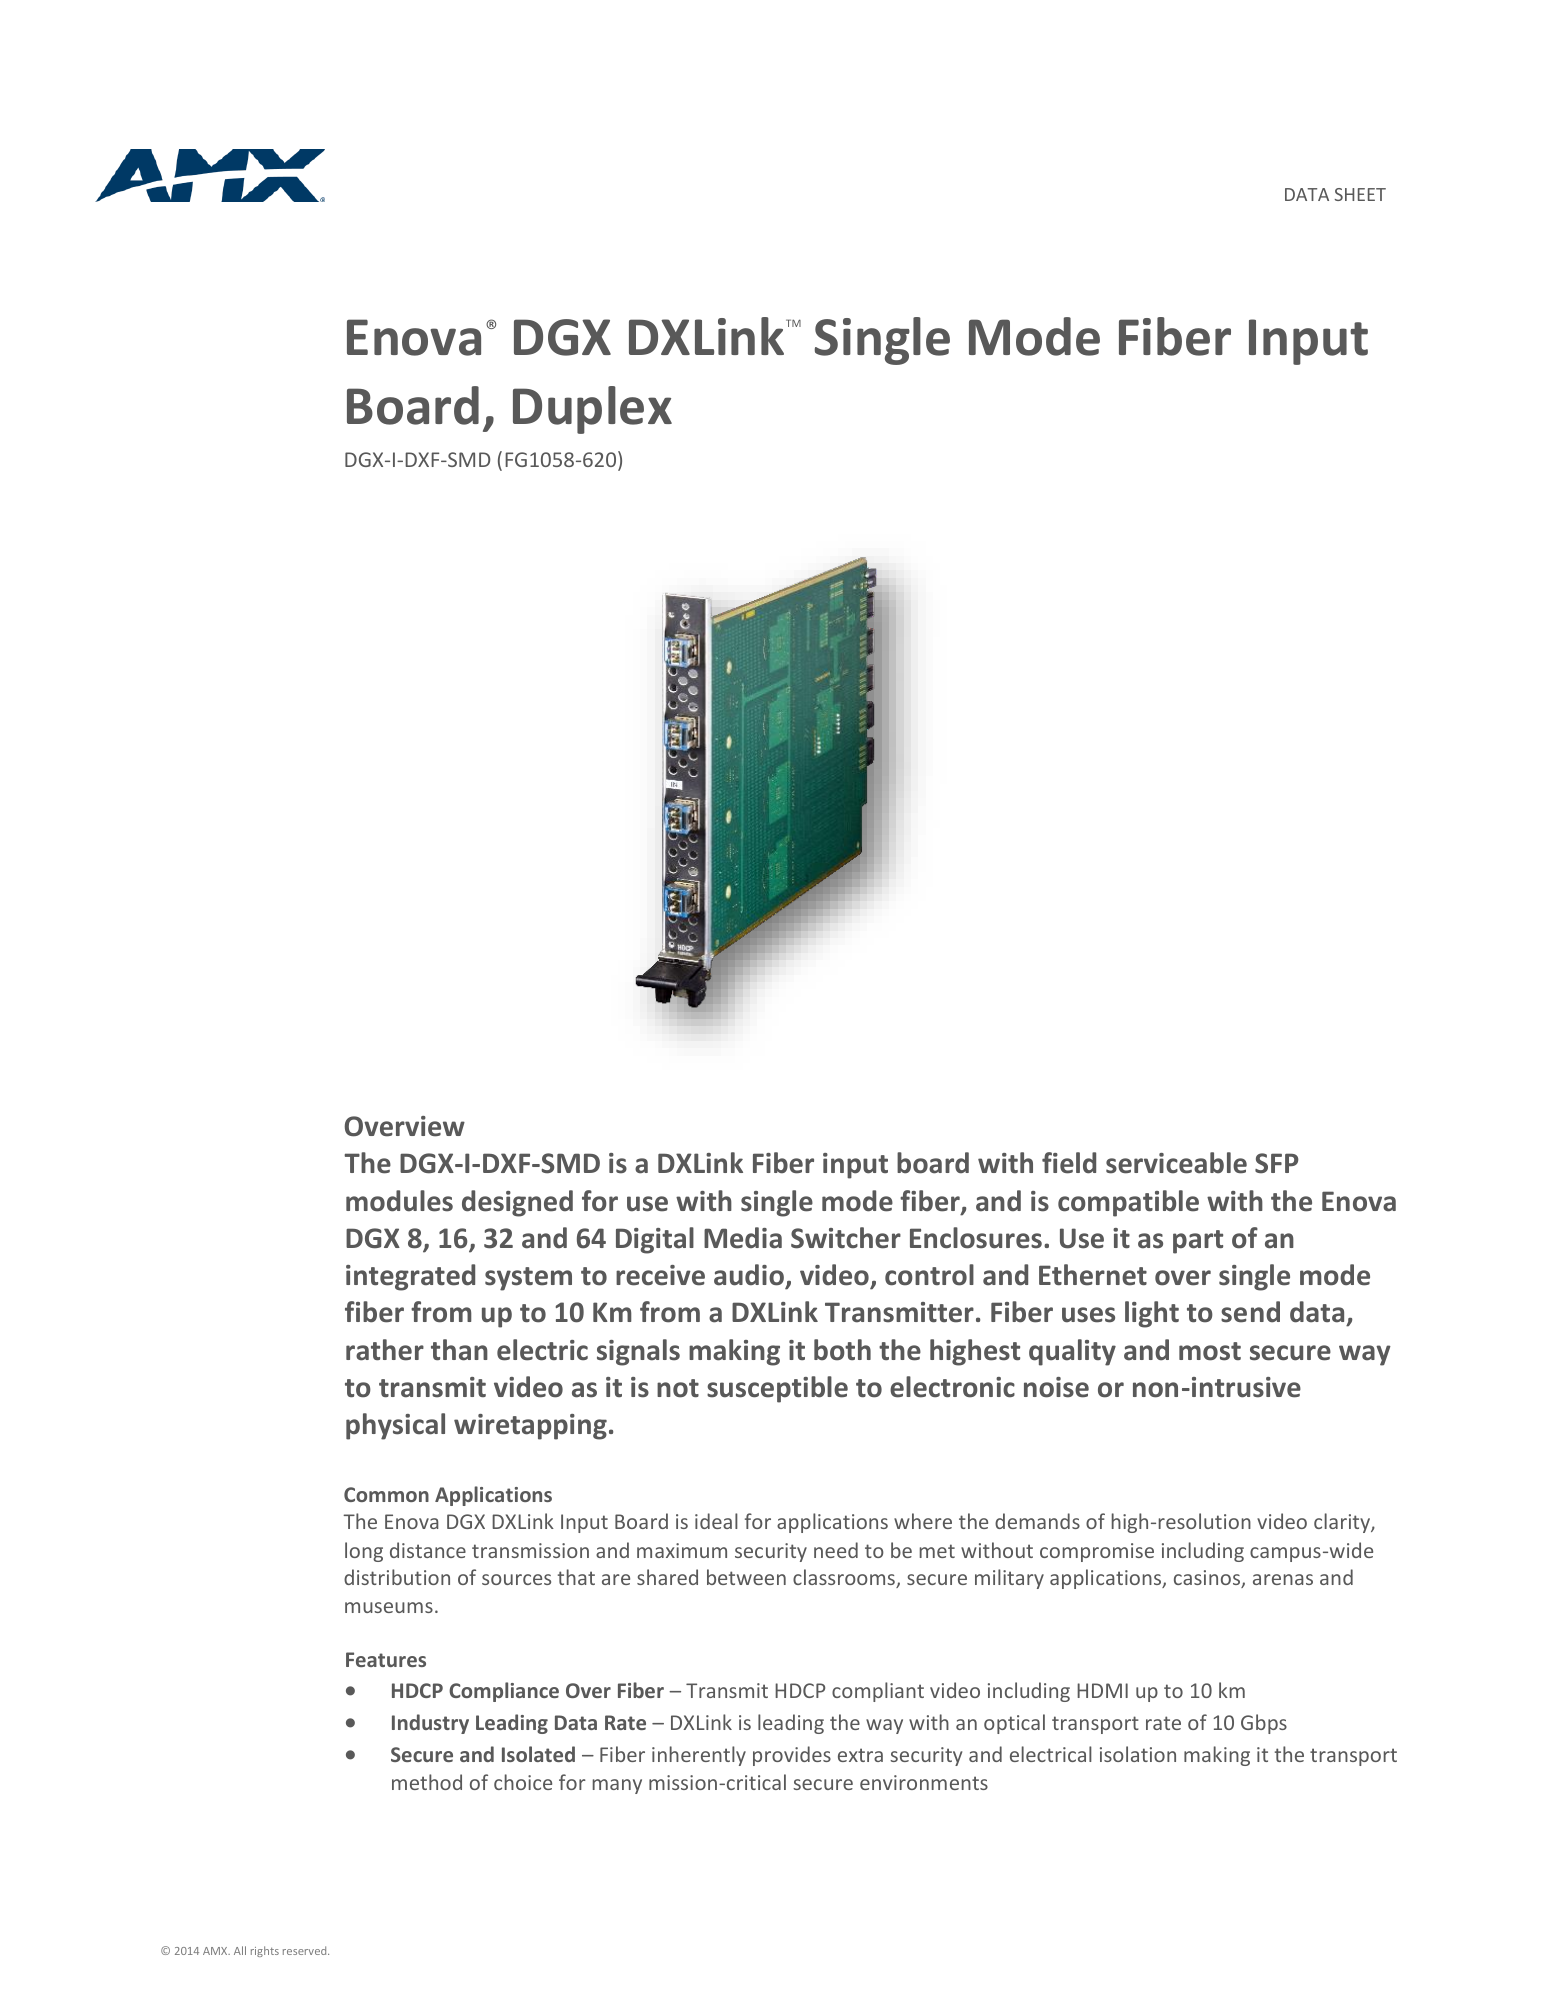 This document has height=2016, width=1558. Describe the element at coordinates (306, 1950) in the document. I see `reserved` at that location.
